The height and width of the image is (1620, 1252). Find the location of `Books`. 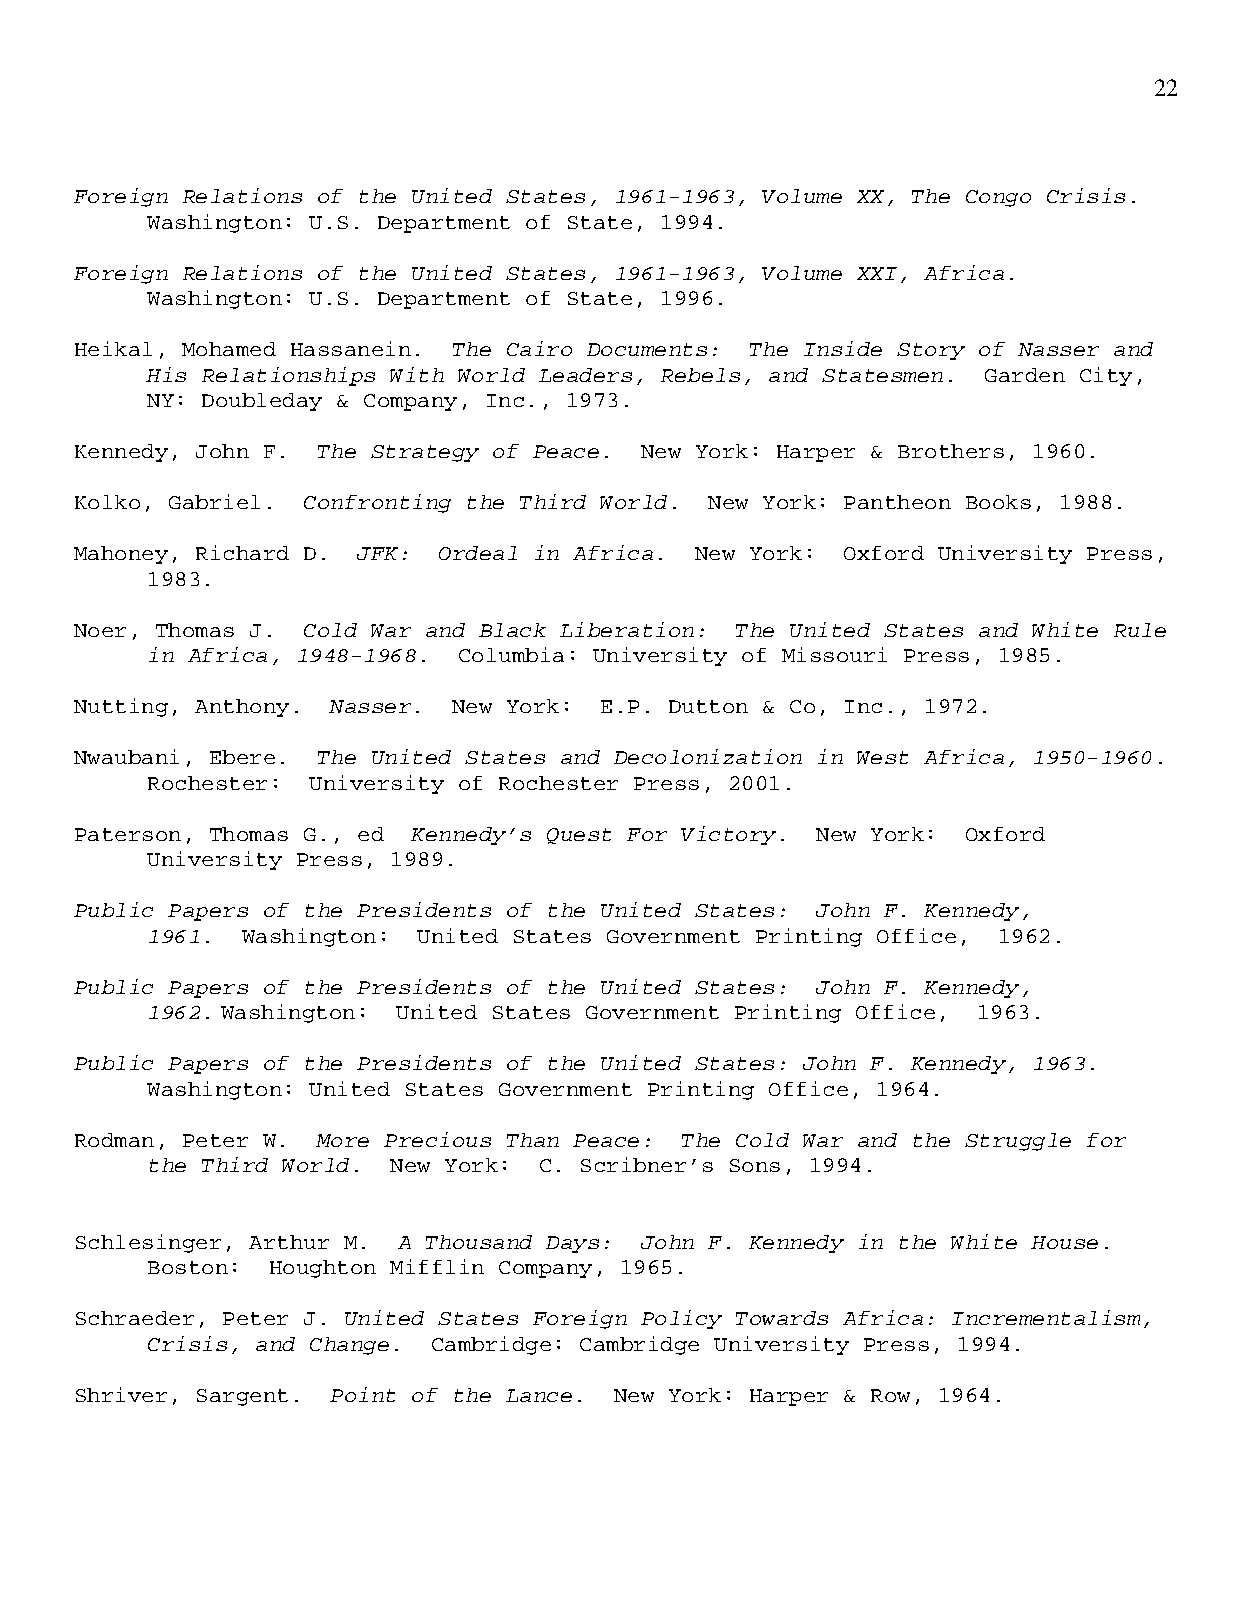

Books is located at coordinates (998, 502).
